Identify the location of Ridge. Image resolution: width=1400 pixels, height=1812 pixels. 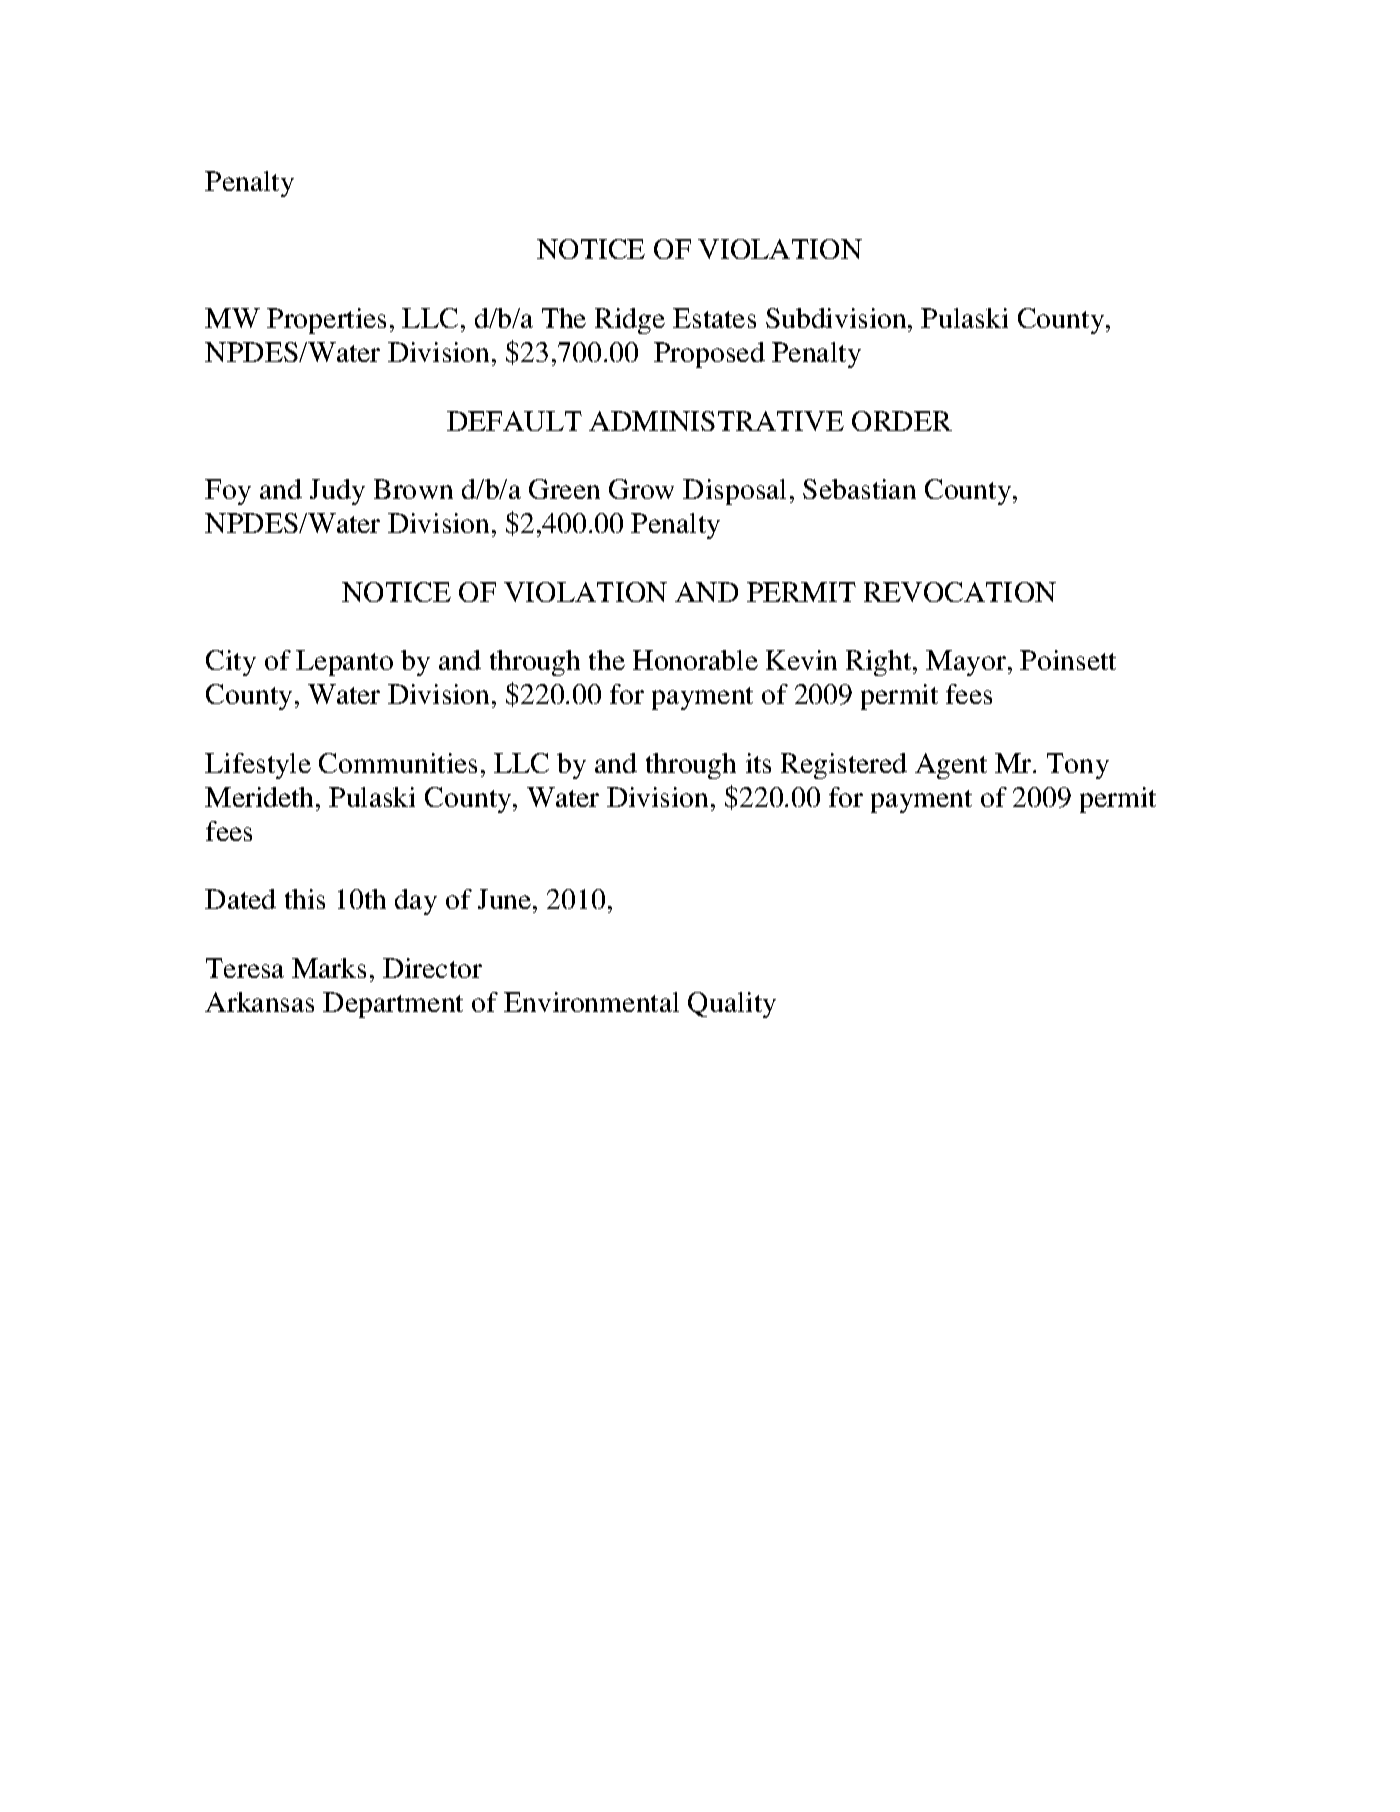
(630, 321).
